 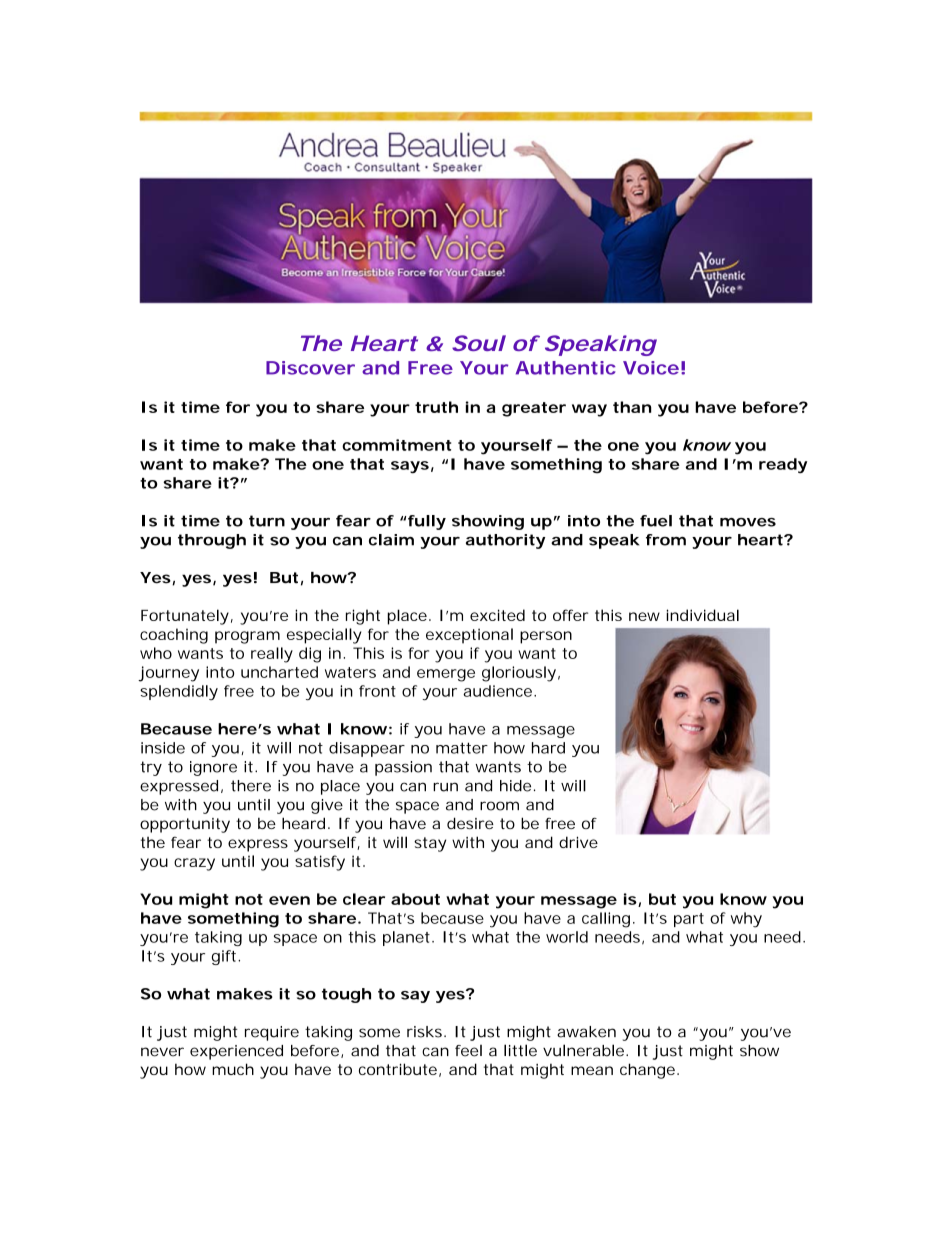 What do you see at coordinates (236, 1052) in the screenshot?
I see `experienced` at bounding box center [236, 1052].
